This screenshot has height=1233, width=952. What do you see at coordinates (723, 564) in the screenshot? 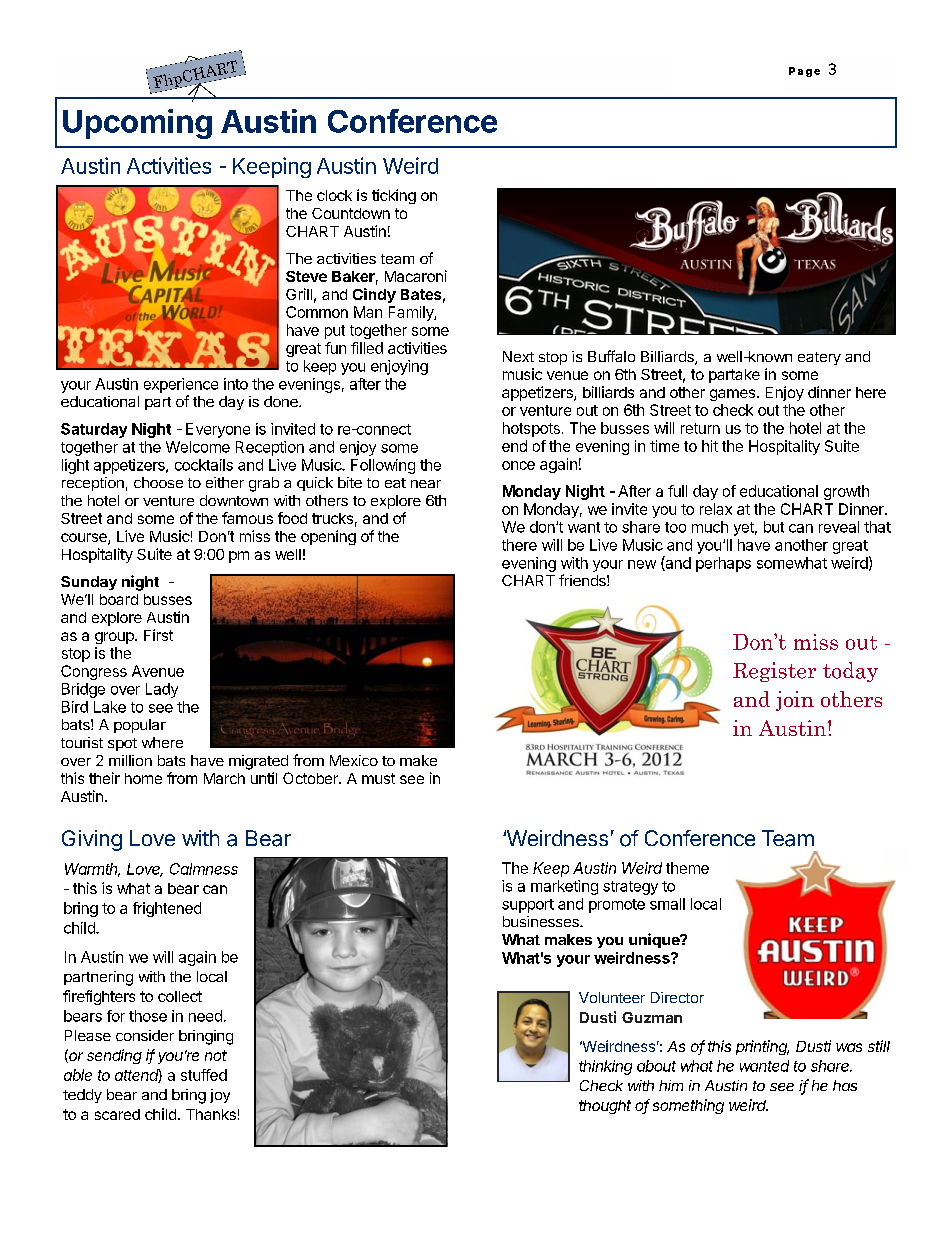
I see `perhaps` at bounding box center [723, 564].
